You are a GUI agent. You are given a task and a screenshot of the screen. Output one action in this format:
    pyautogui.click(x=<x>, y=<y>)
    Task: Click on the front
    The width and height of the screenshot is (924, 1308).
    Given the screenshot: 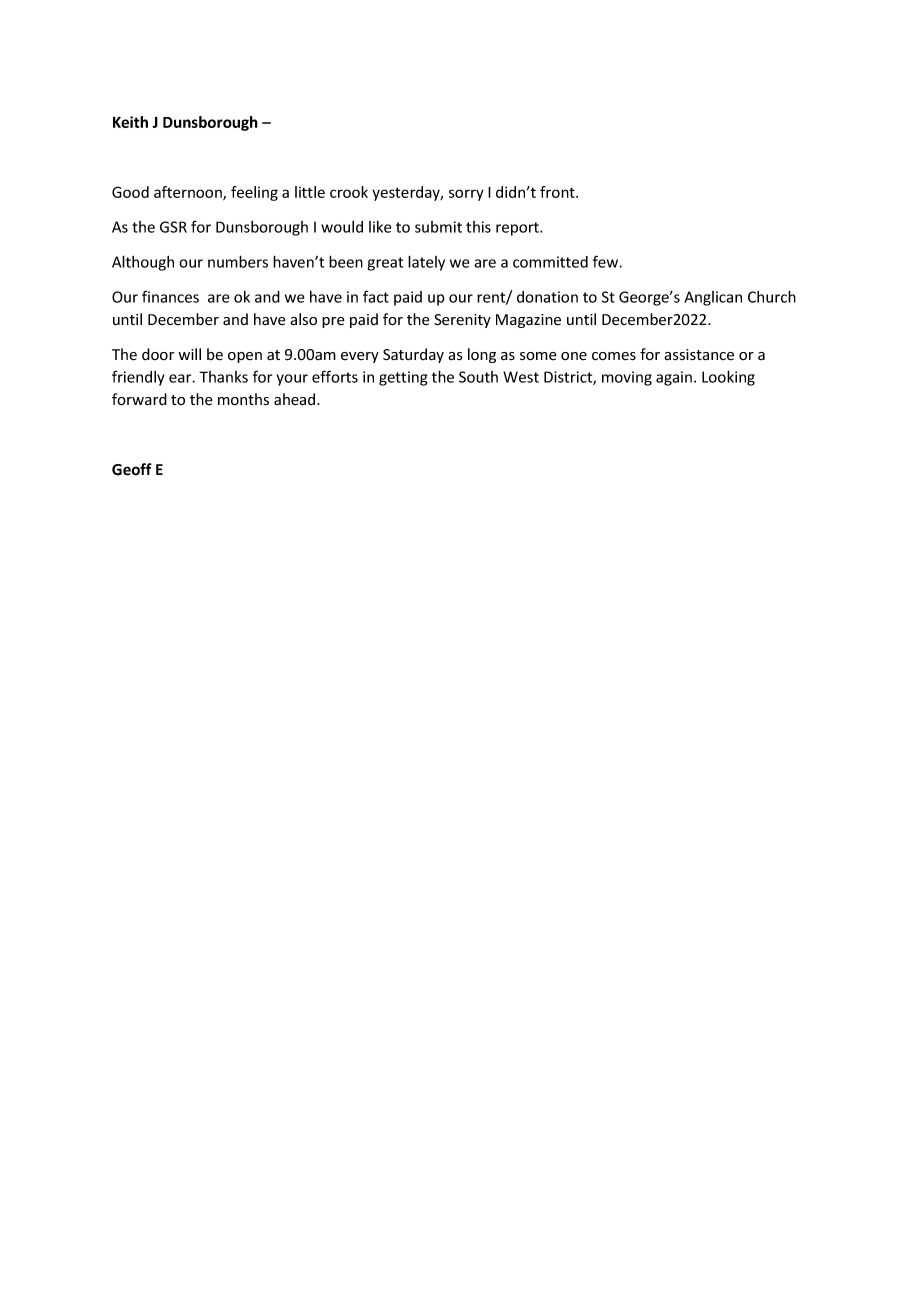 What is the action you would take?
    pyautogui.click(x=558, y=192)
